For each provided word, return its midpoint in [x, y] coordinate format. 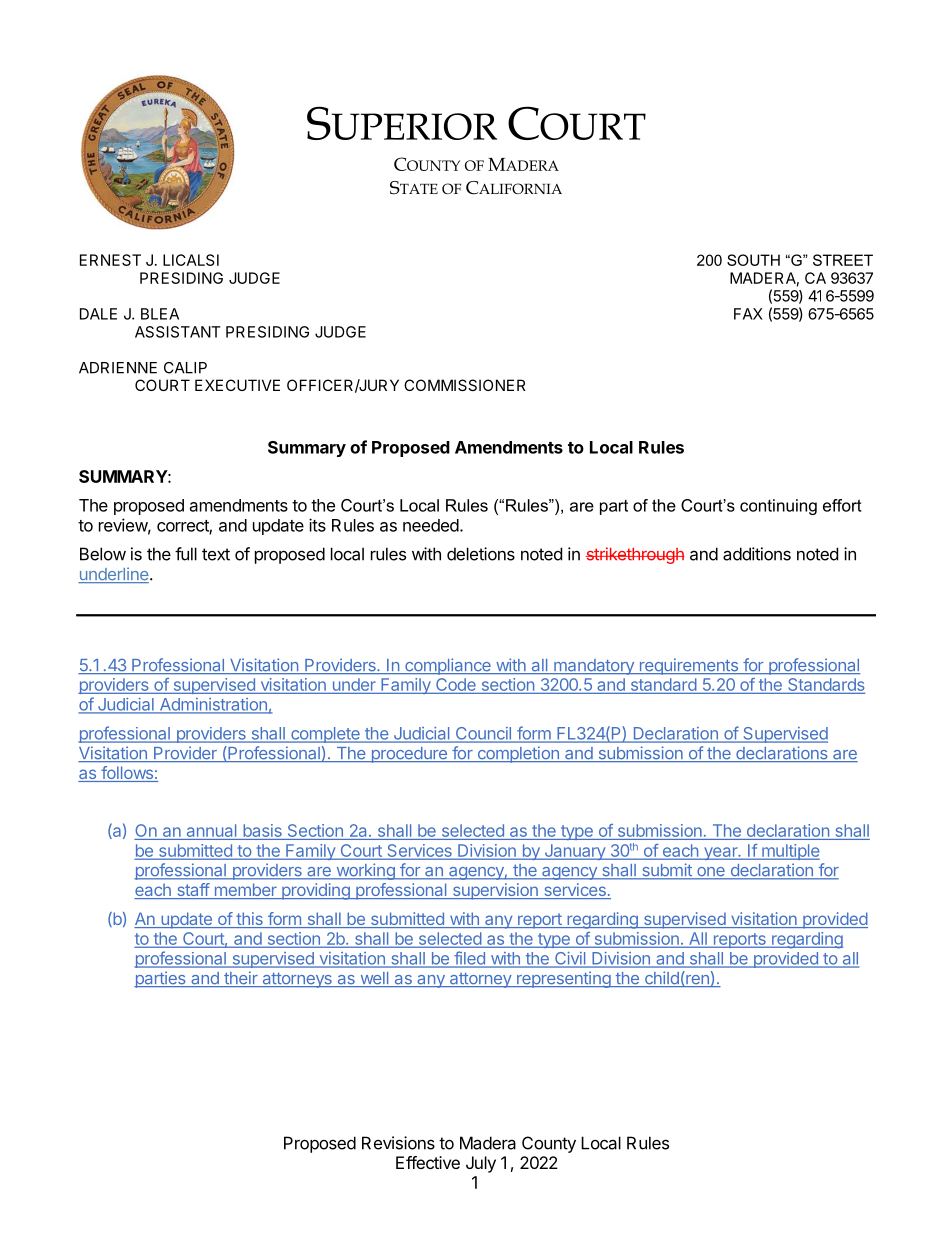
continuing [778, 507]
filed [469, 959]
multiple [790, 852]
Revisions [398, 1143]
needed [431, 525]
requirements [688, 666]
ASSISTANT [178, 332]
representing [563, 979]
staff [192, 891]
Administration [213, 705]
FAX [748, 314]
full [186, 554]
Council [483, 734]
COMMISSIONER [465, 385]
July [481, 1164]
